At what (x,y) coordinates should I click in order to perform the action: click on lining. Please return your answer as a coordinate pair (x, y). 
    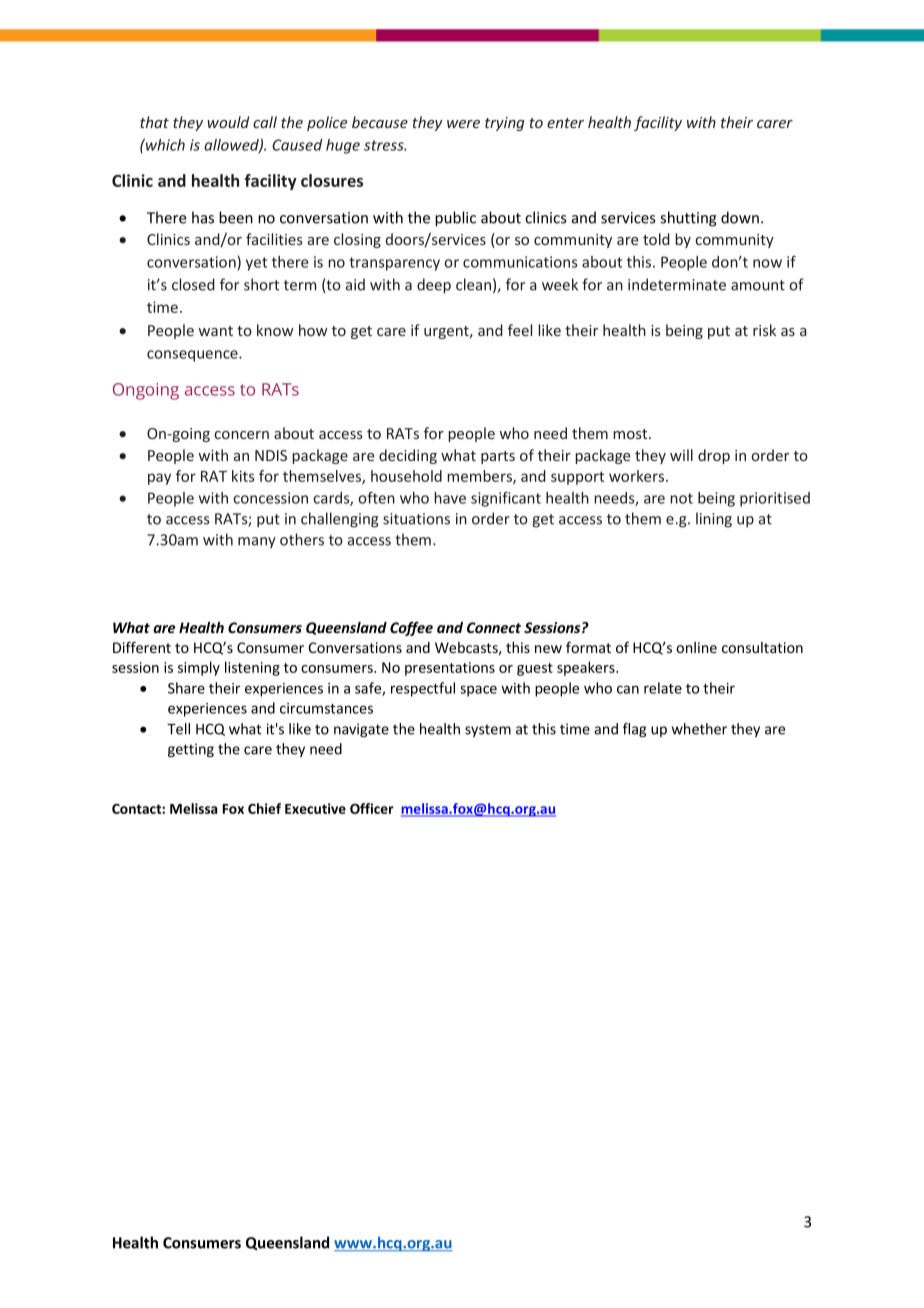
    Looking at the image, I should click on (714, 520).
